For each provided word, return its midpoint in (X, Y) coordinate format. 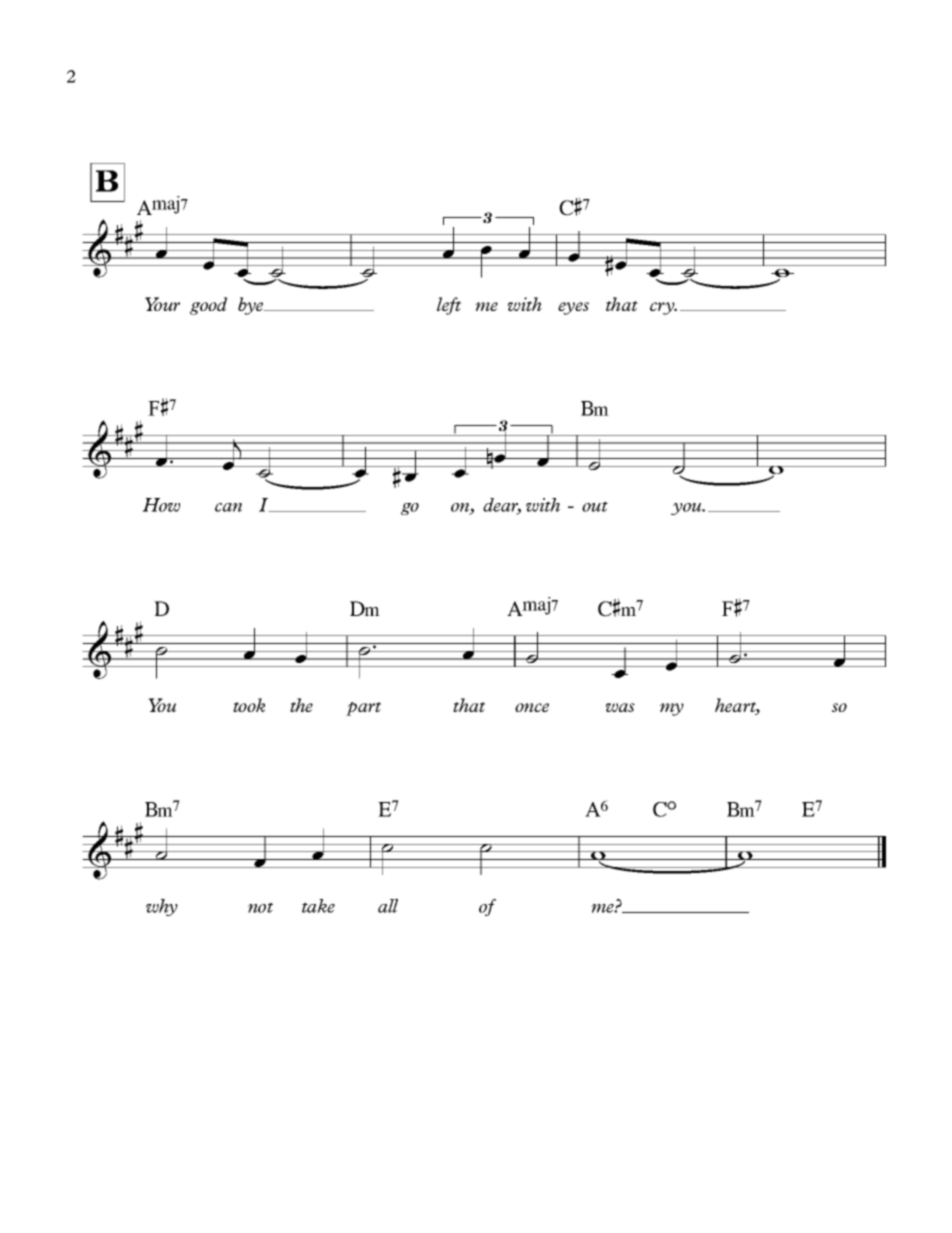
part (363, 709)
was (620, 707)
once (532, 707)
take (318, 906)
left (449, 306)
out (595, 506)
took (249, 705)
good (208, 306)
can (228, 507)
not (260, 907)
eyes (573, 308)
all (388, 906)
